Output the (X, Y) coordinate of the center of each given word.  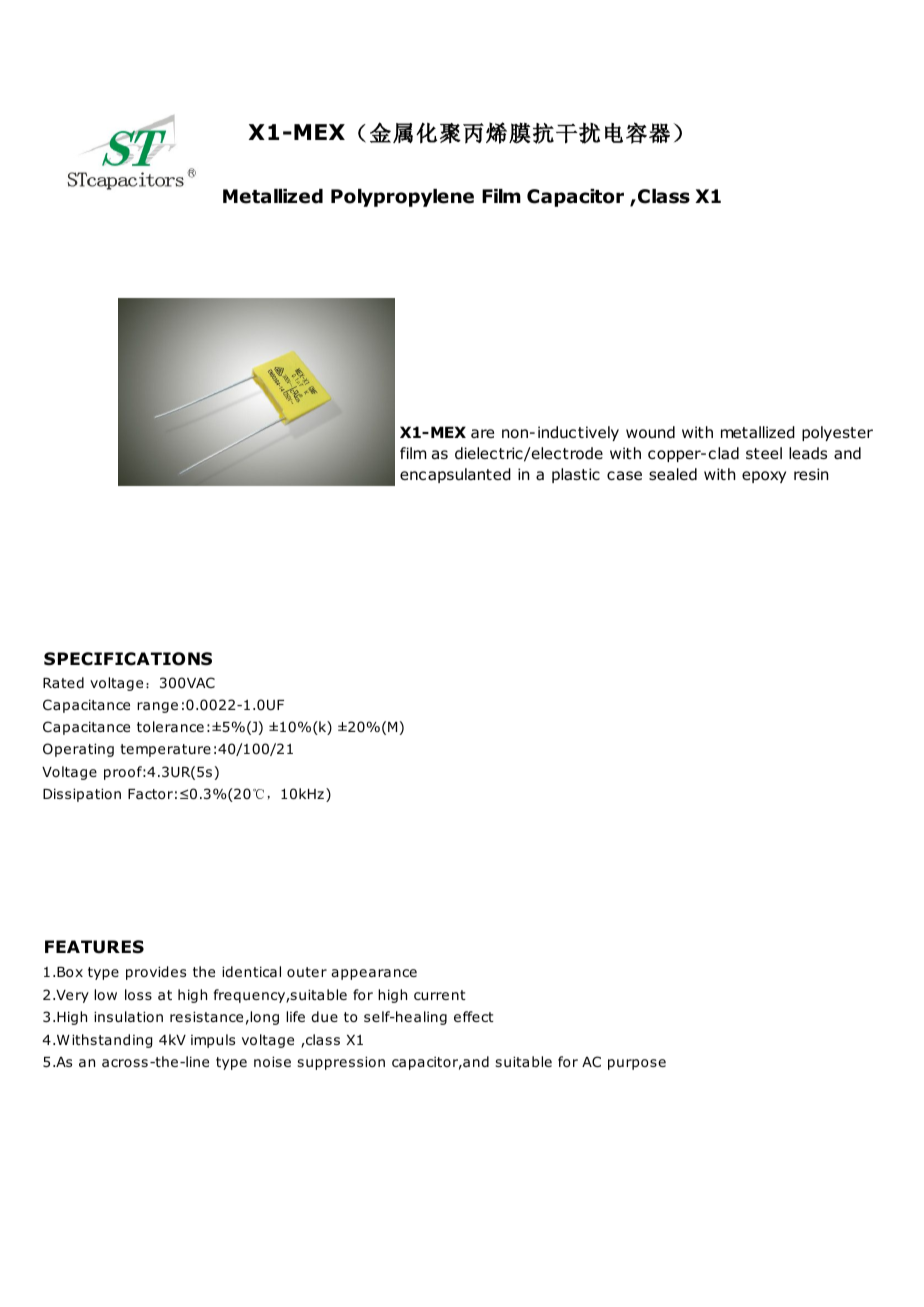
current (440, 995)
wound (650, 432)
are (482, 433)
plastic (576, 475)
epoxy (764, 477)
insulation (128, 1016)
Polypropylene (402, 198)
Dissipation (82, 795)
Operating (78, 750)
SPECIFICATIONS (128, 659)
